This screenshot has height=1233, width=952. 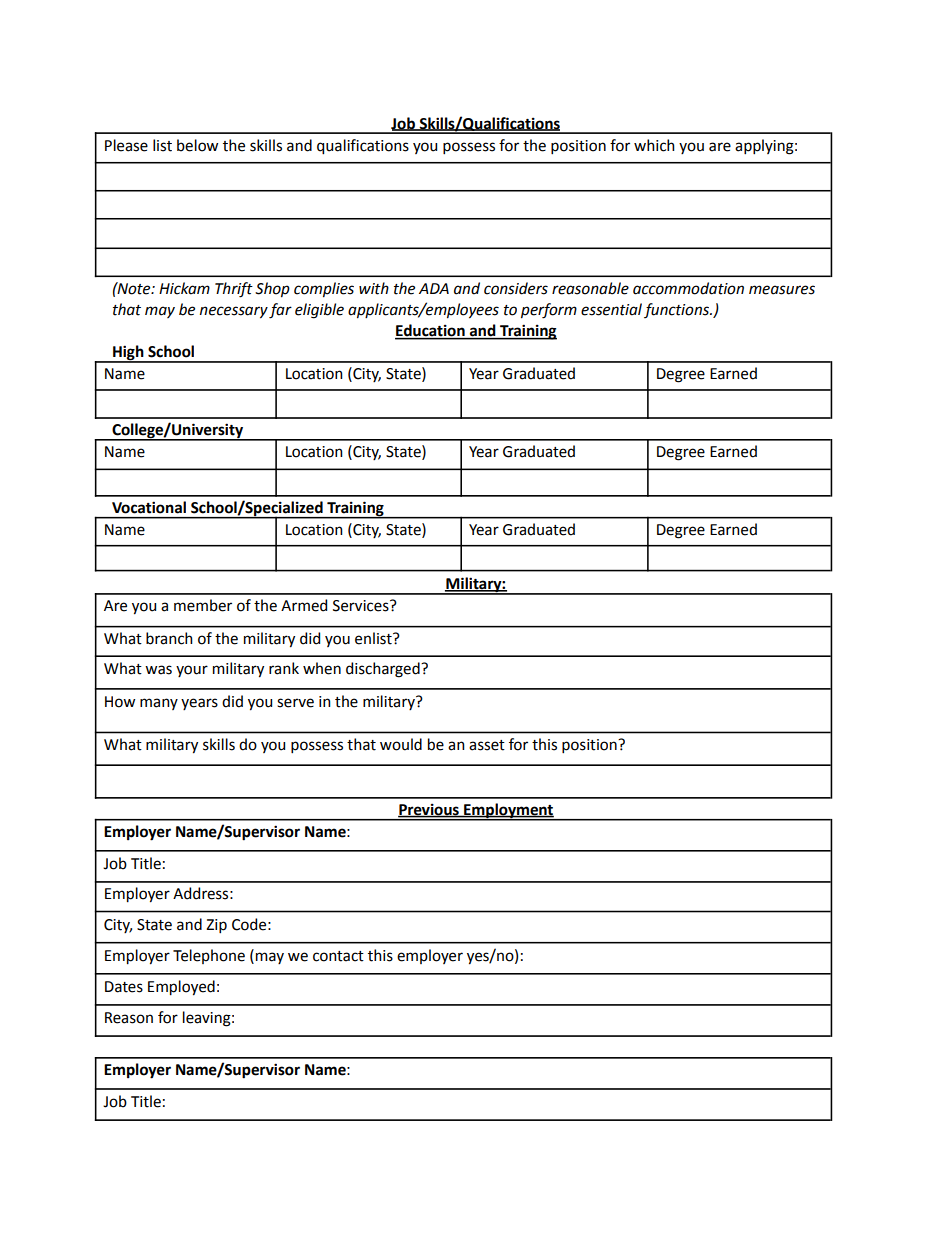 What do you see at coordinates (384, 670) in the screenshot?
I see `discharged` at bounding box center [384, 670].
